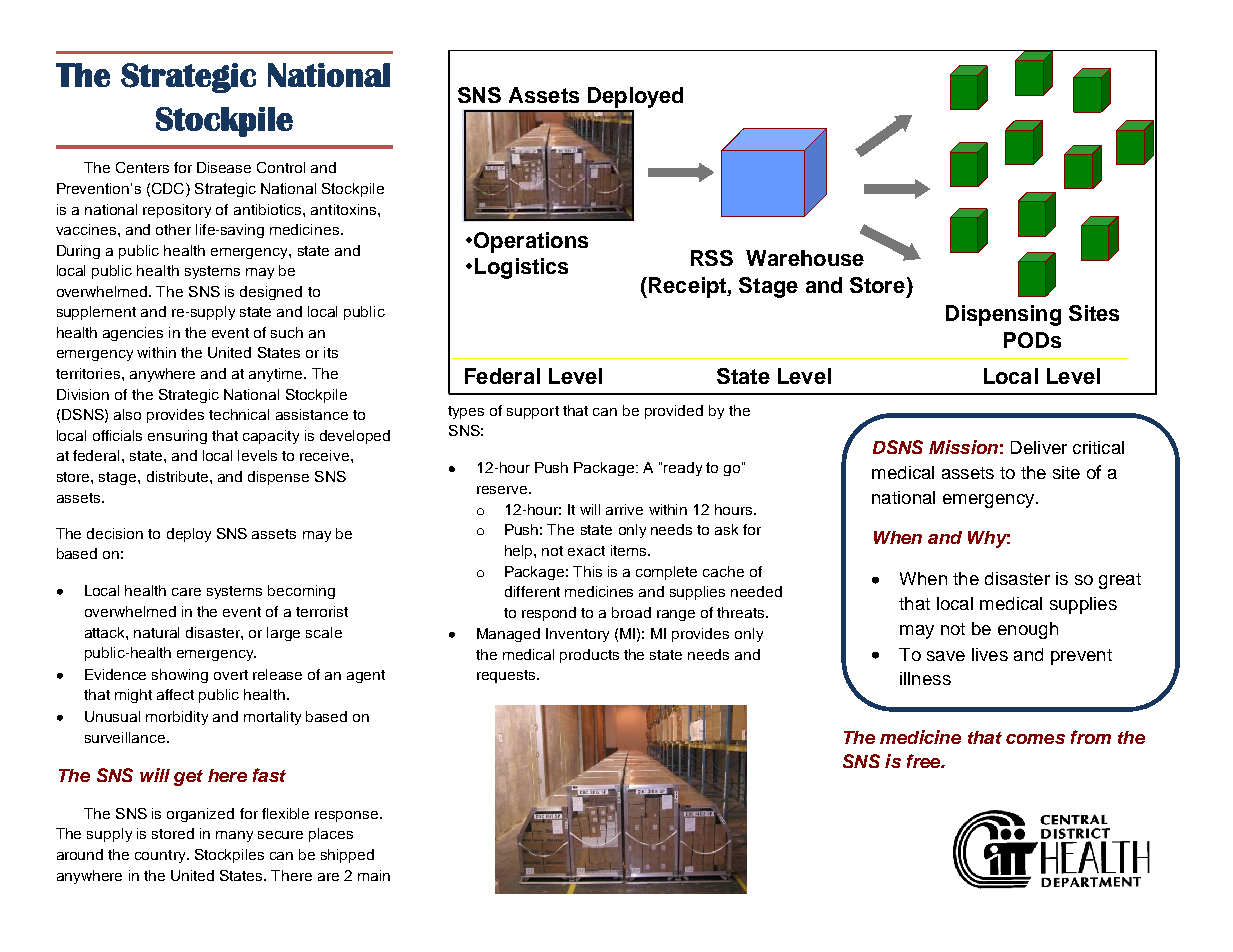 This screenshot has height=952, width=1233. Describe the element at coordinates (224, 167) in the screenshot. I see `Disease` at that location.
